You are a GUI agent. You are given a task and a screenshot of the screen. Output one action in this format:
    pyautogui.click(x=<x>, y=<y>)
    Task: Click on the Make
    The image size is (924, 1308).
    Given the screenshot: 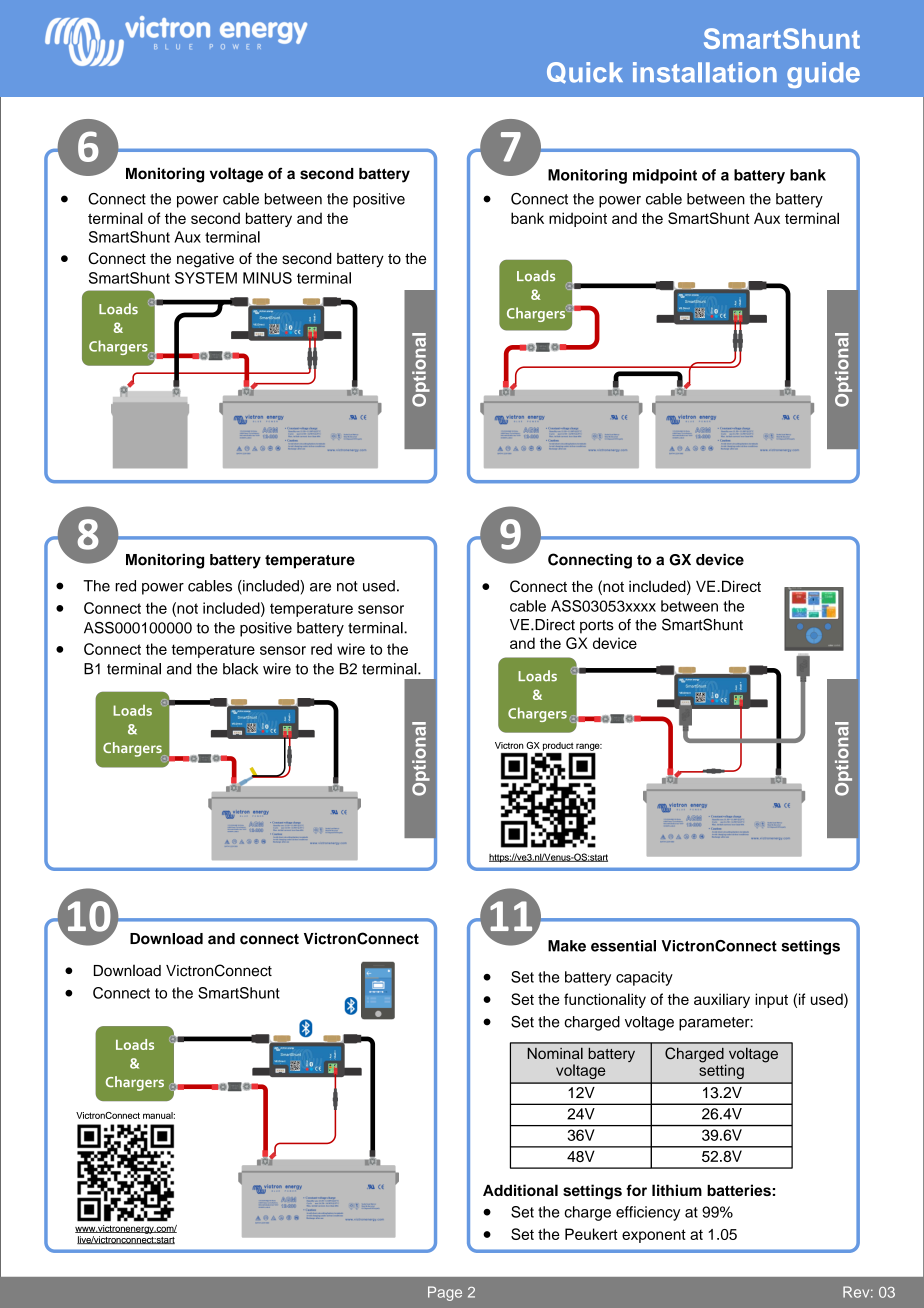 What is the action you would take?
    pyautogui.click(x=567, y=946)
